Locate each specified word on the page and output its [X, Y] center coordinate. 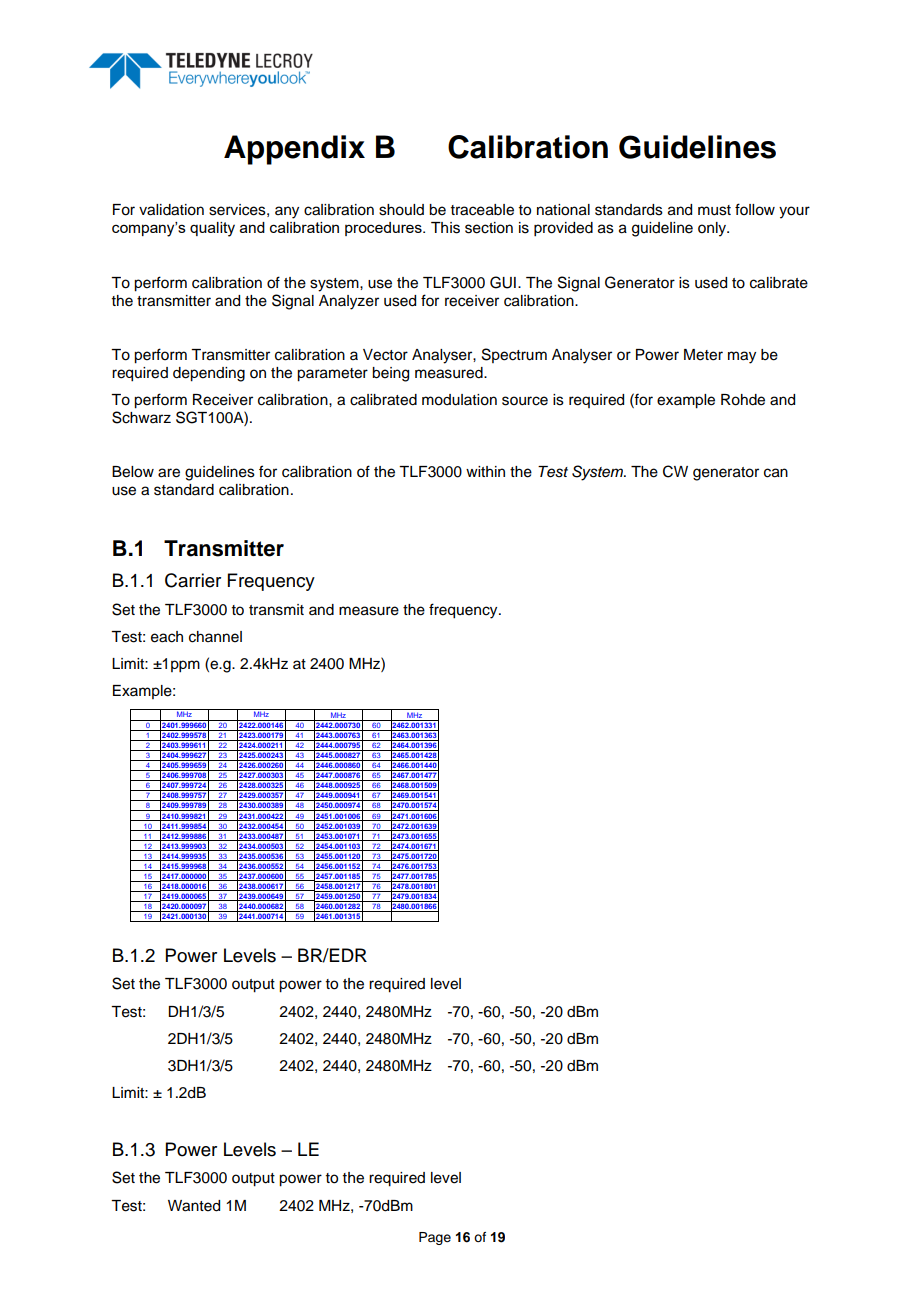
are [169, 473]
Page [435, 1238]
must [714, 210]
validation [171, 210]
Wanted [194, 1206]
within [485, 471]
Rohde [743, 400]
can [776, 473]
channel [215, 637]
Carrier [193, 580]
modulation [459, 400]
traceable [482, 210]
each [167, 637]
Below [133, 472]
